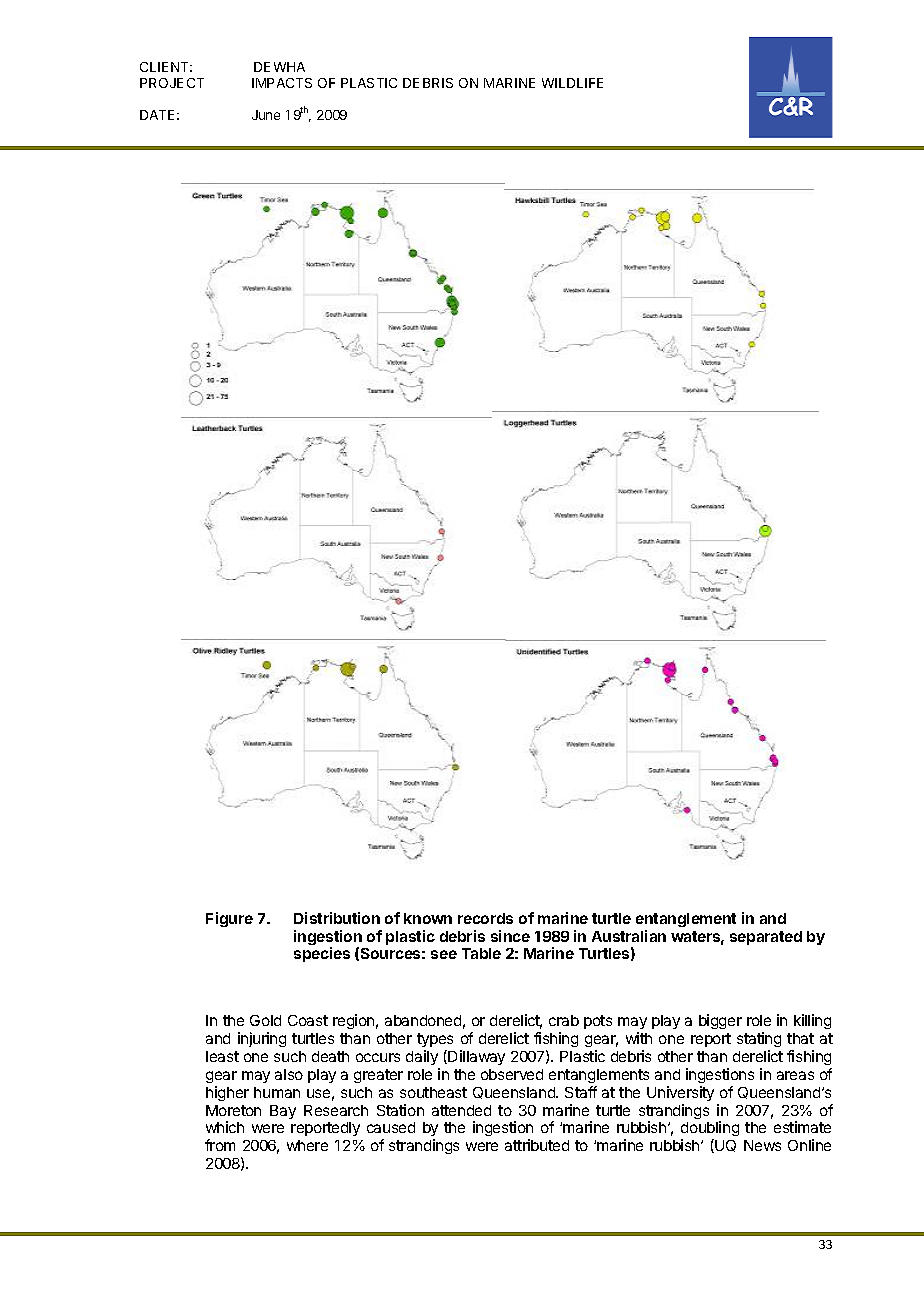 This screenshot has height=1308, width=924. What do you see at coordinates (282, 83) in the screenshot?
I see `IMPACTS` at bounding box center [282, 83].
